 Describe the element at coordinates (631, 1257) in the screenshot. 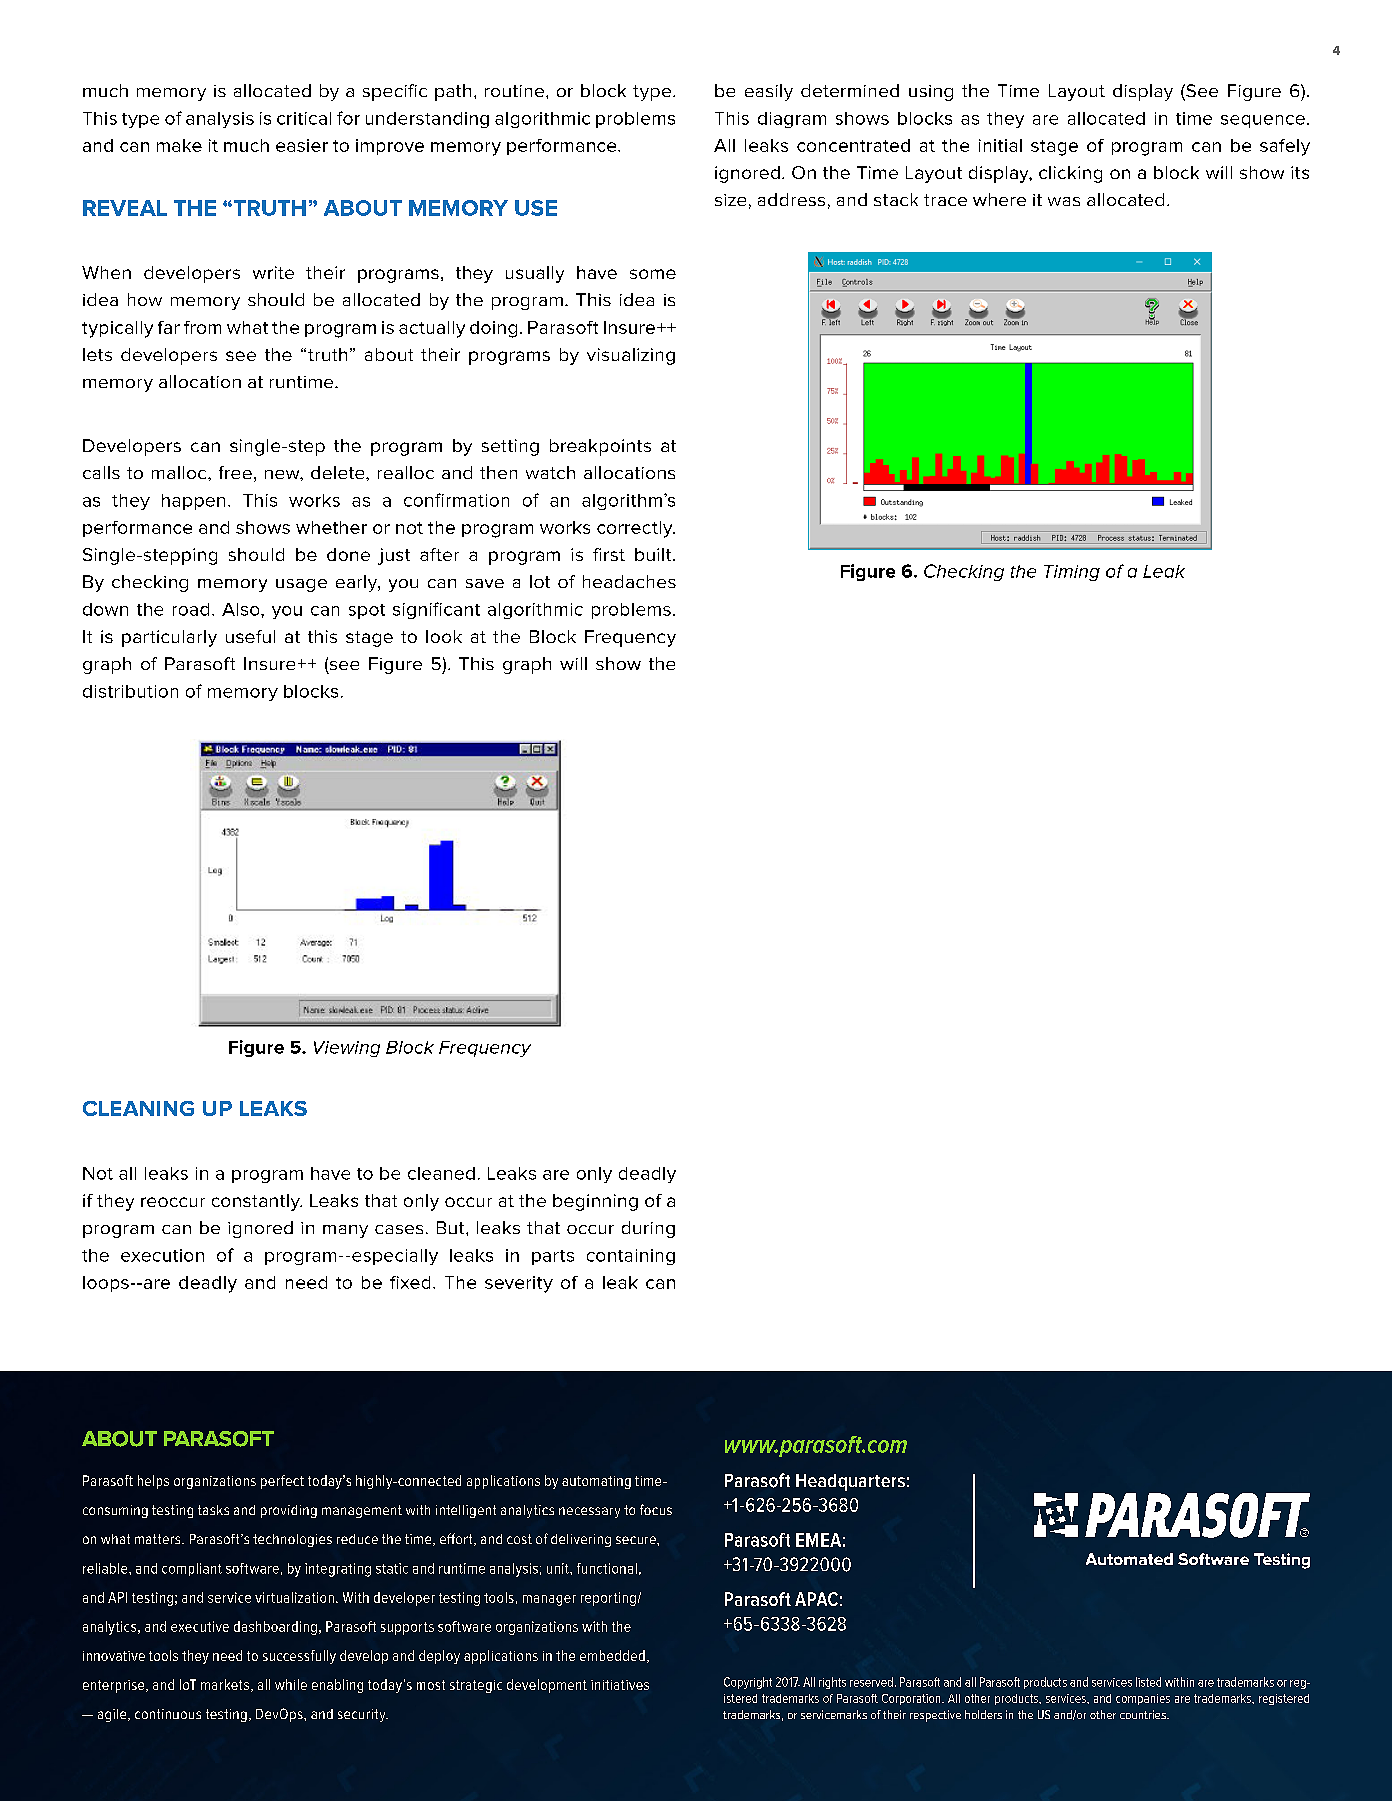

I see `containing` at that location.
